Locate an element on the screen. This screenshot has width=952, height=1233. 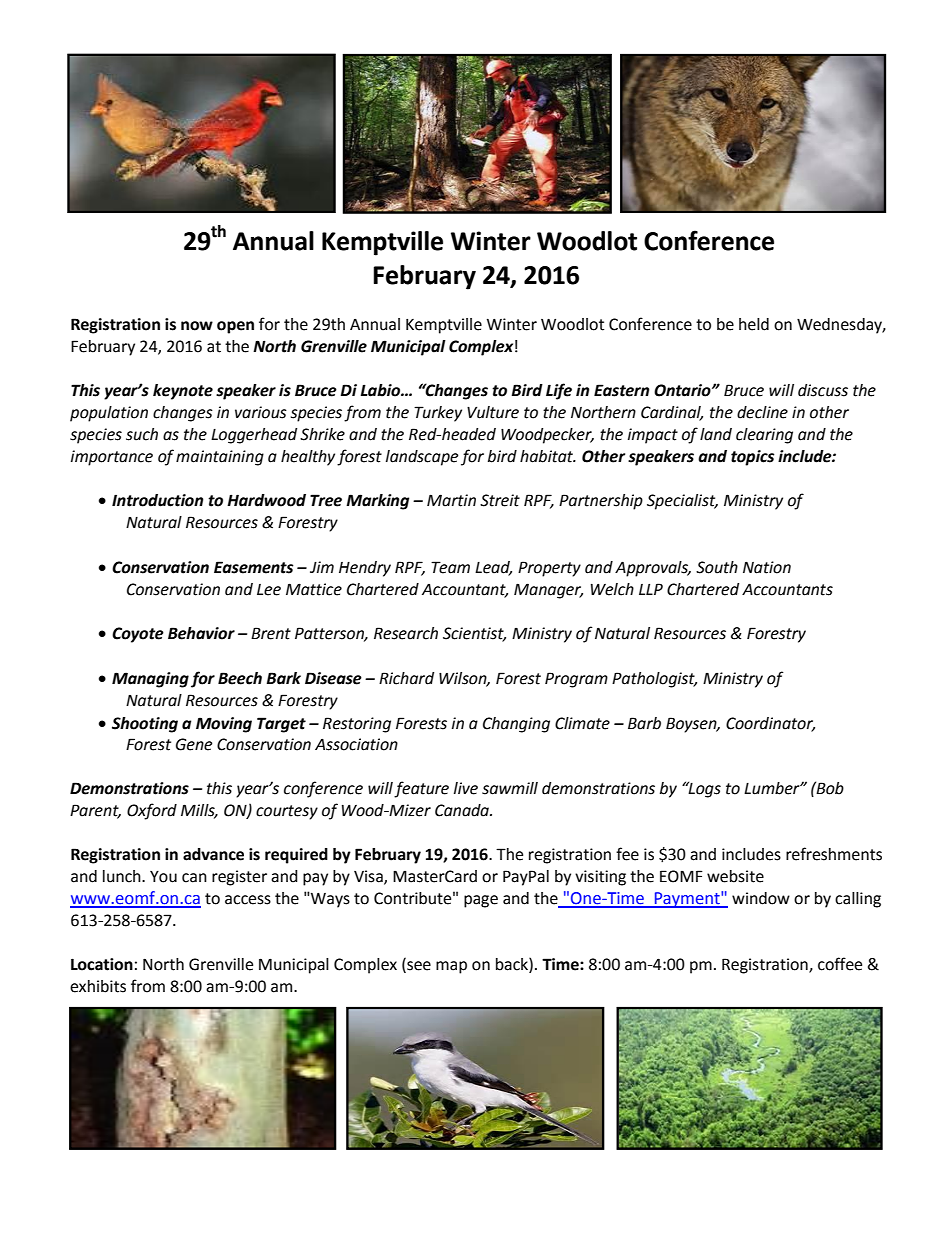
Location is located at coordinates (102, 964).
